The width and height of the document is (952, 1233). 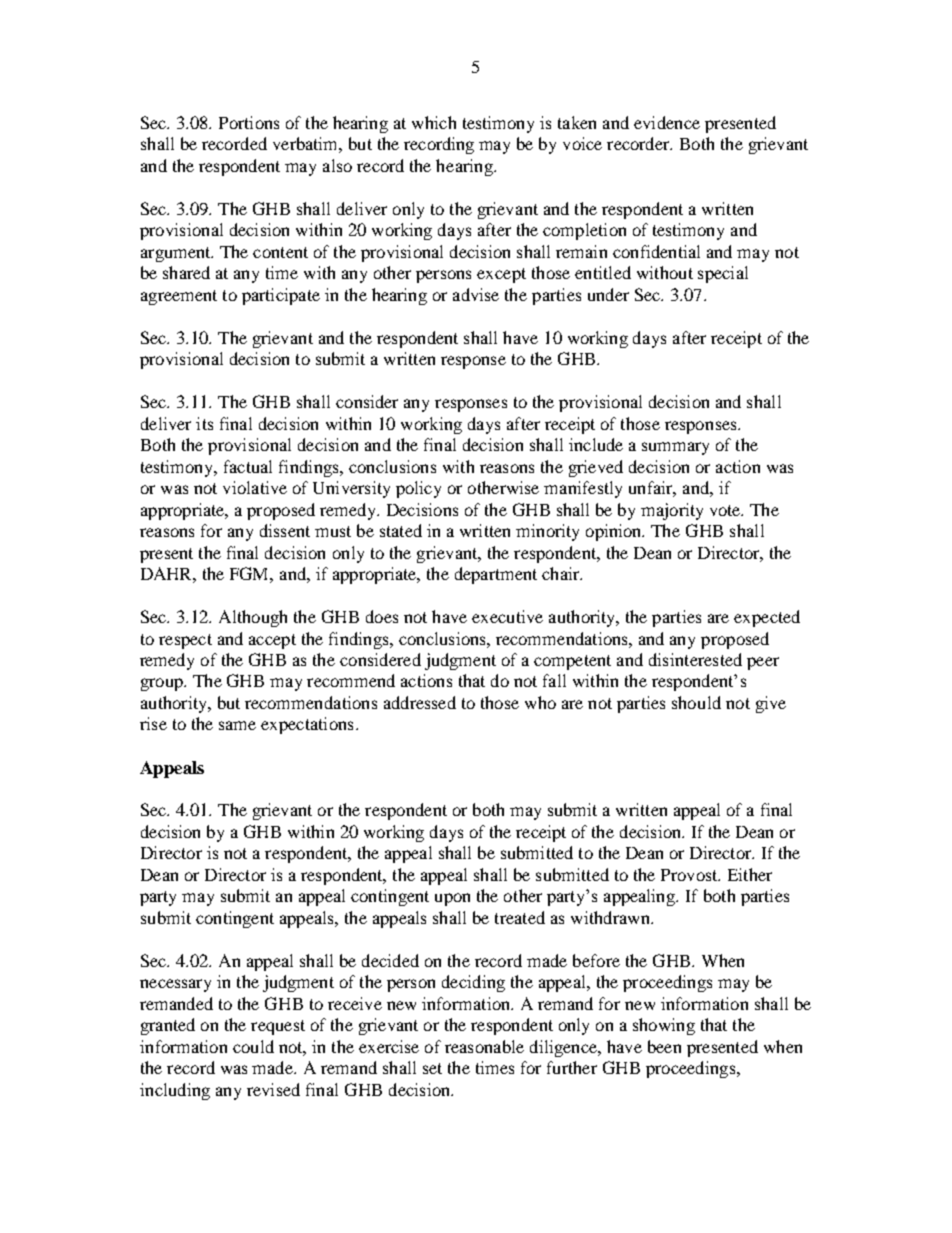 I want to click on evidence, so click(x=667, y=122).
